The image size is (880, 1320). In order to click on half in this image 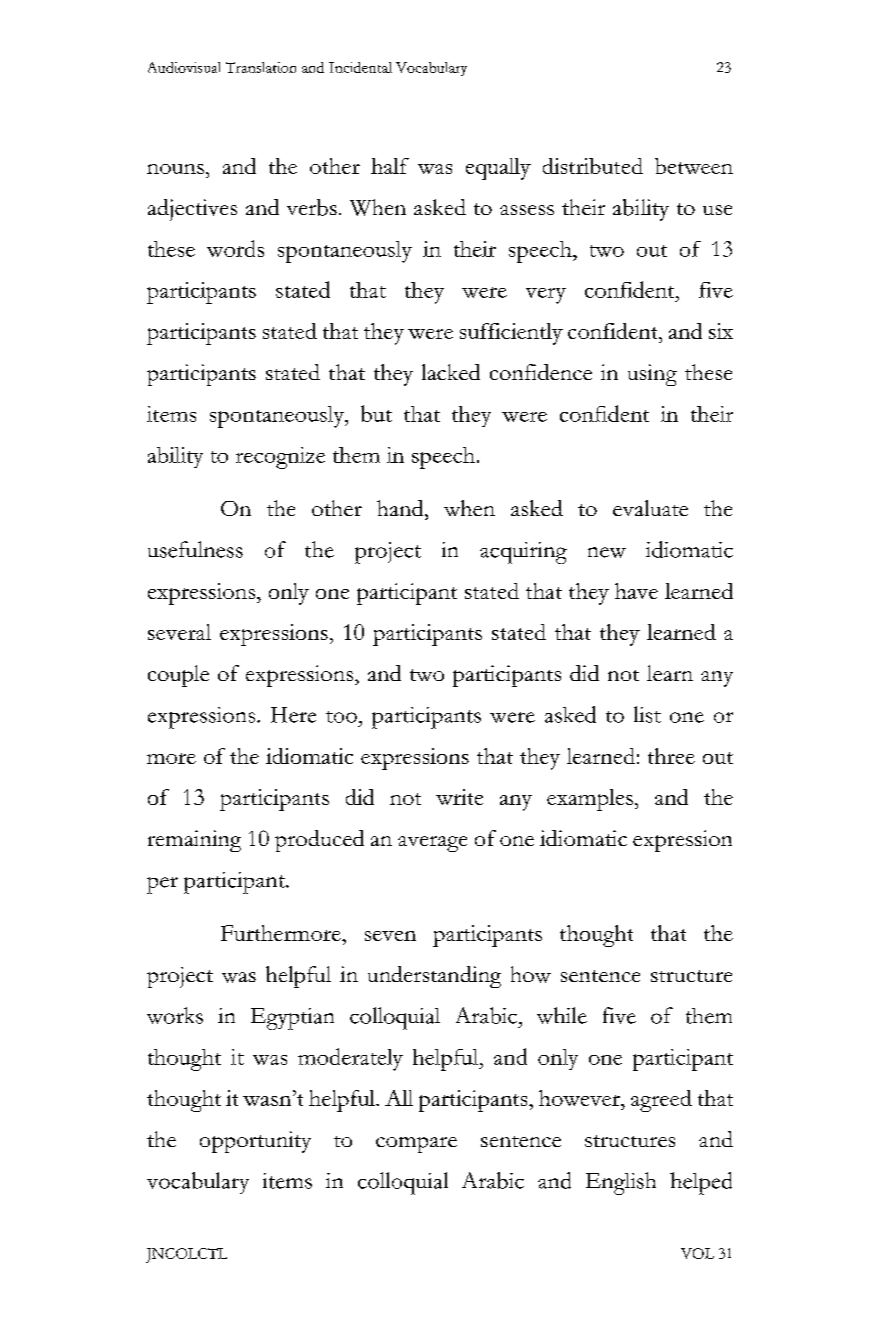, I will do `click(390, 166)`.
